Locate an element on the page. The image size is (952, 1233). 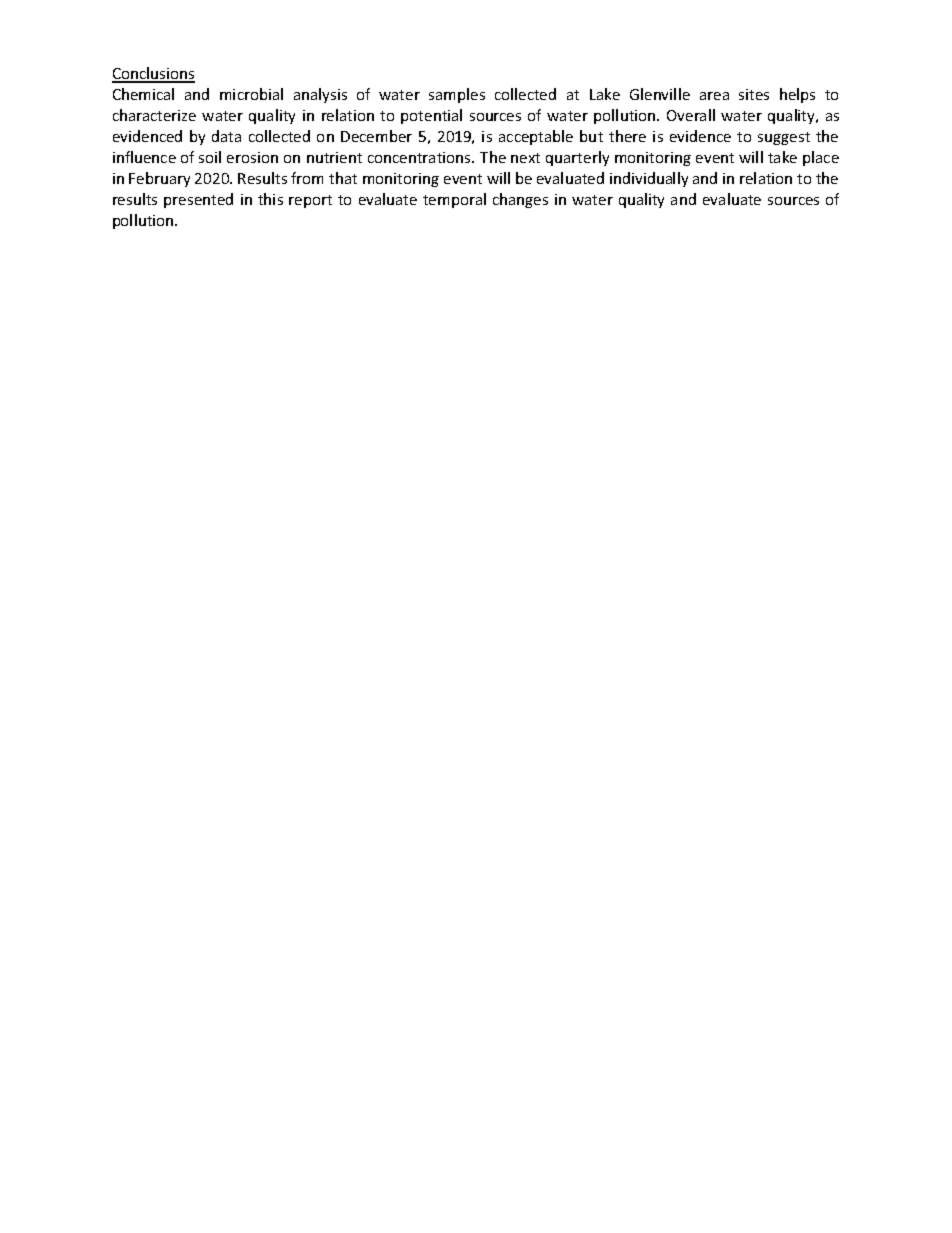
Conclusions is located at coordinates (153, 74).
